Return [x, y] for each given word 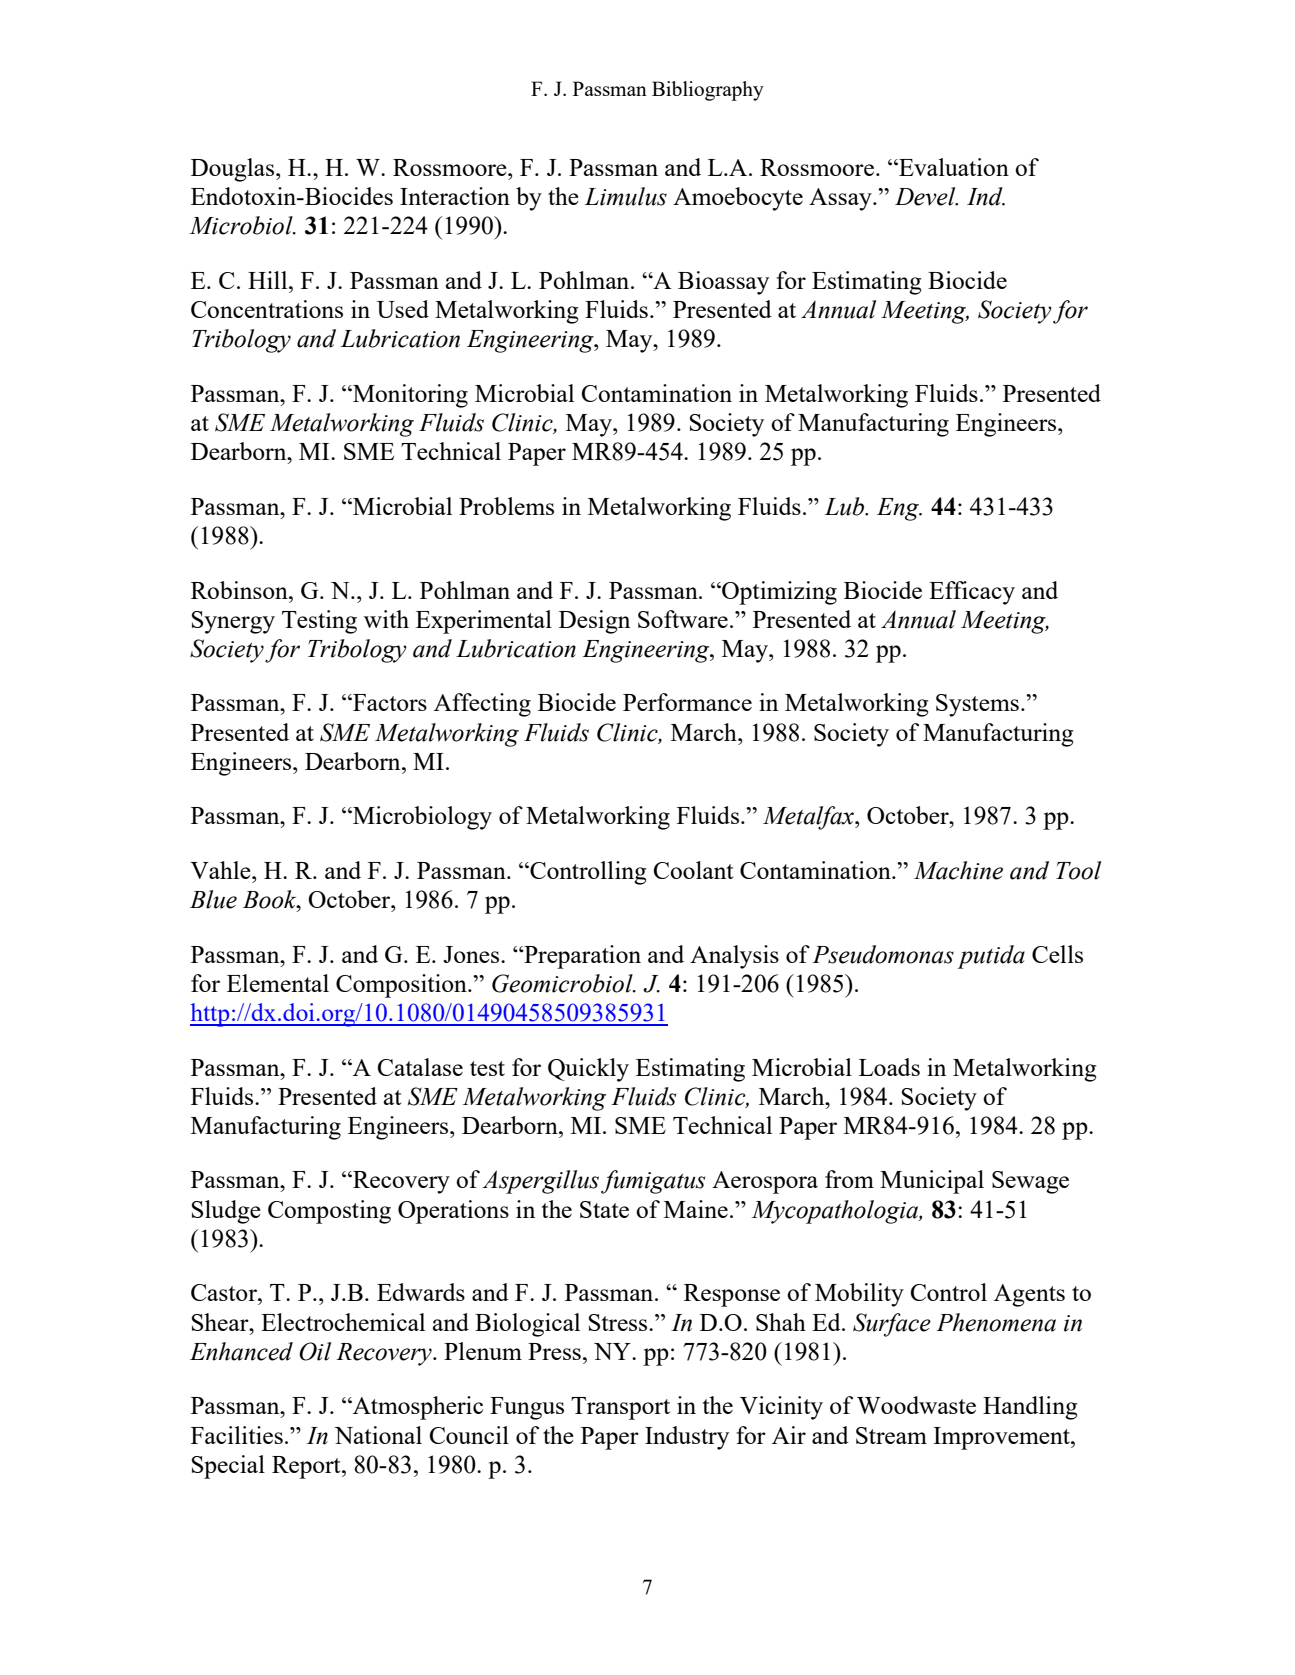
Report [307, 1467]
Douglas [234, 170]
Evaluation [953, 167]
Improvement [1002, 1438]
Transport [620, 1408]
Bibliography [708, 91]
